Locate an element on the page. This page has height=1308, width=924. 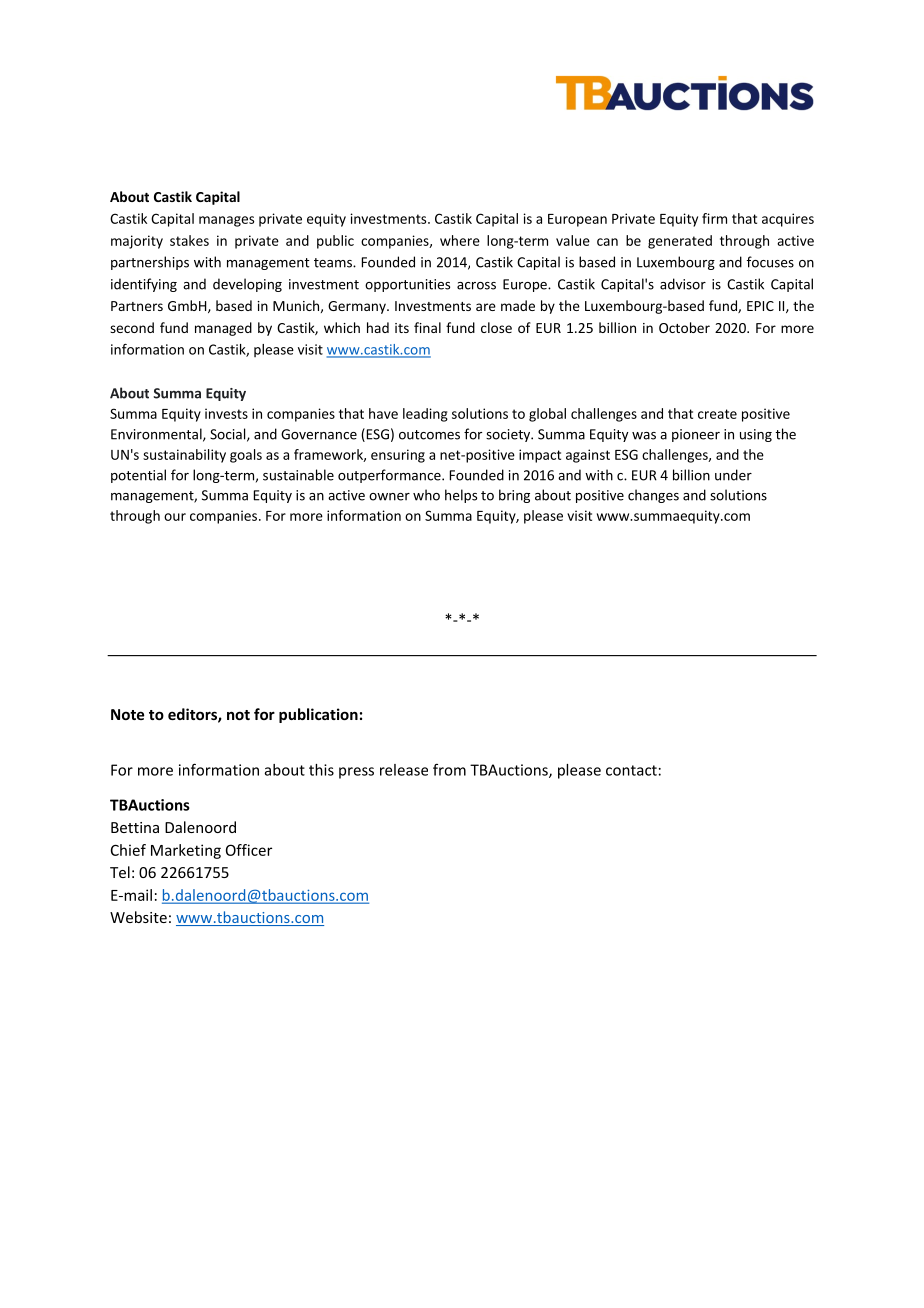
from is located at coordinates (449, 770).
